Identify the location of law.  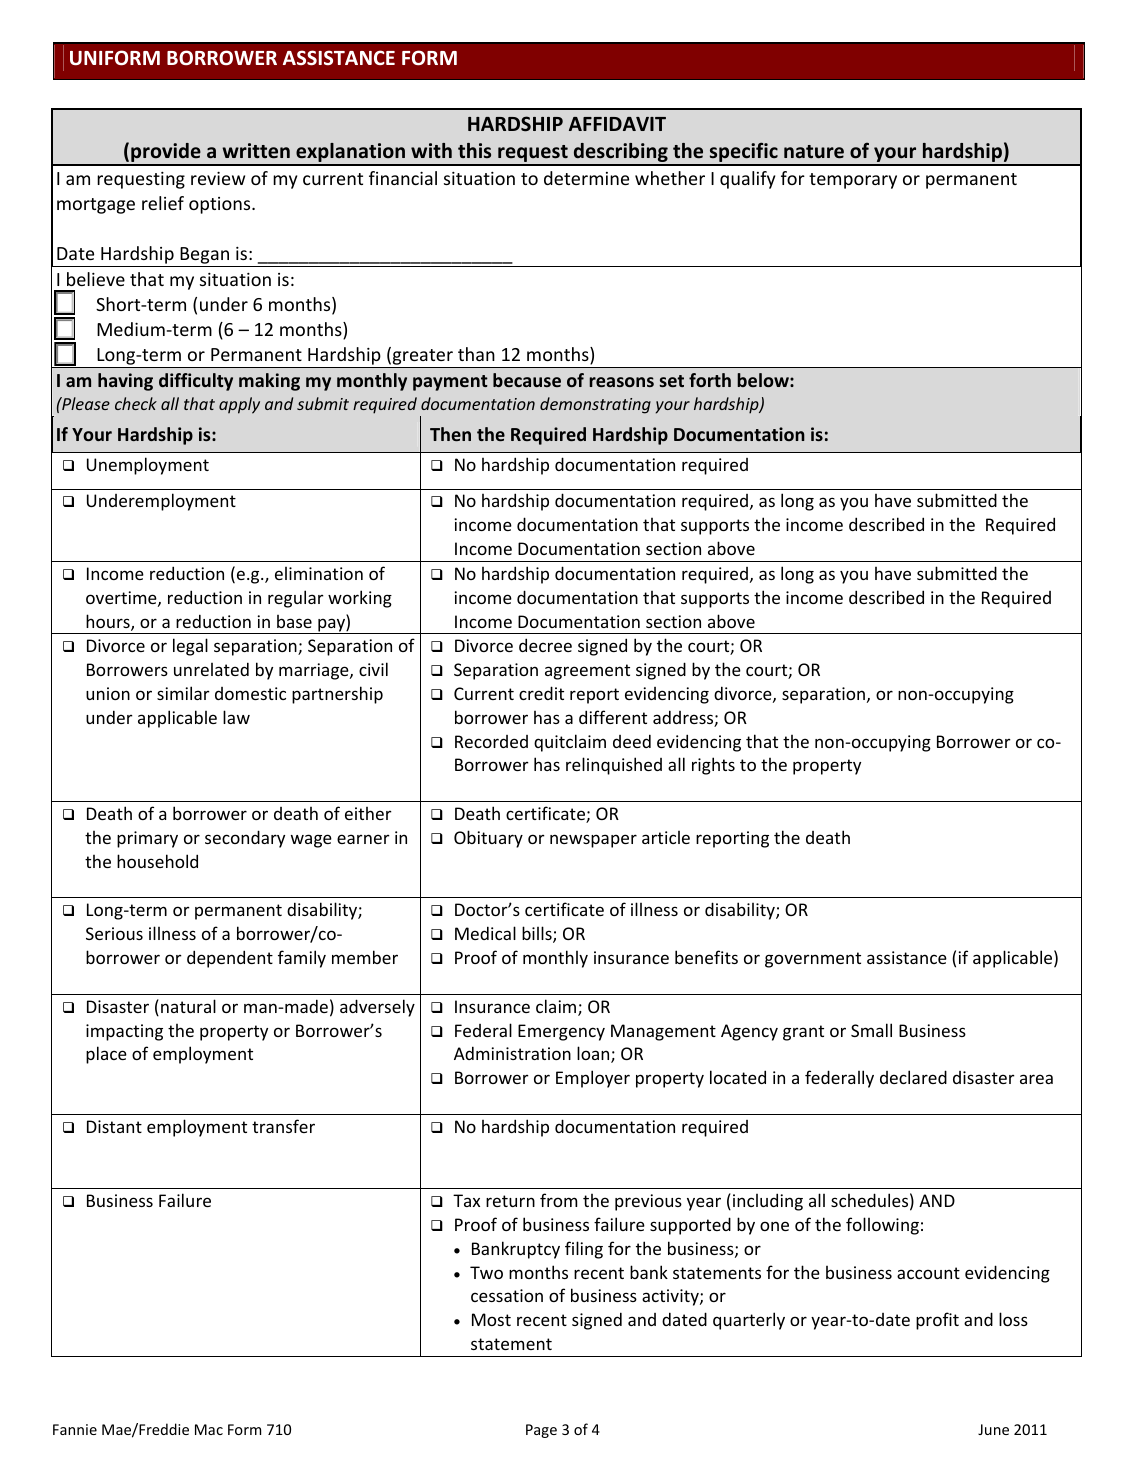
(236, 717).
